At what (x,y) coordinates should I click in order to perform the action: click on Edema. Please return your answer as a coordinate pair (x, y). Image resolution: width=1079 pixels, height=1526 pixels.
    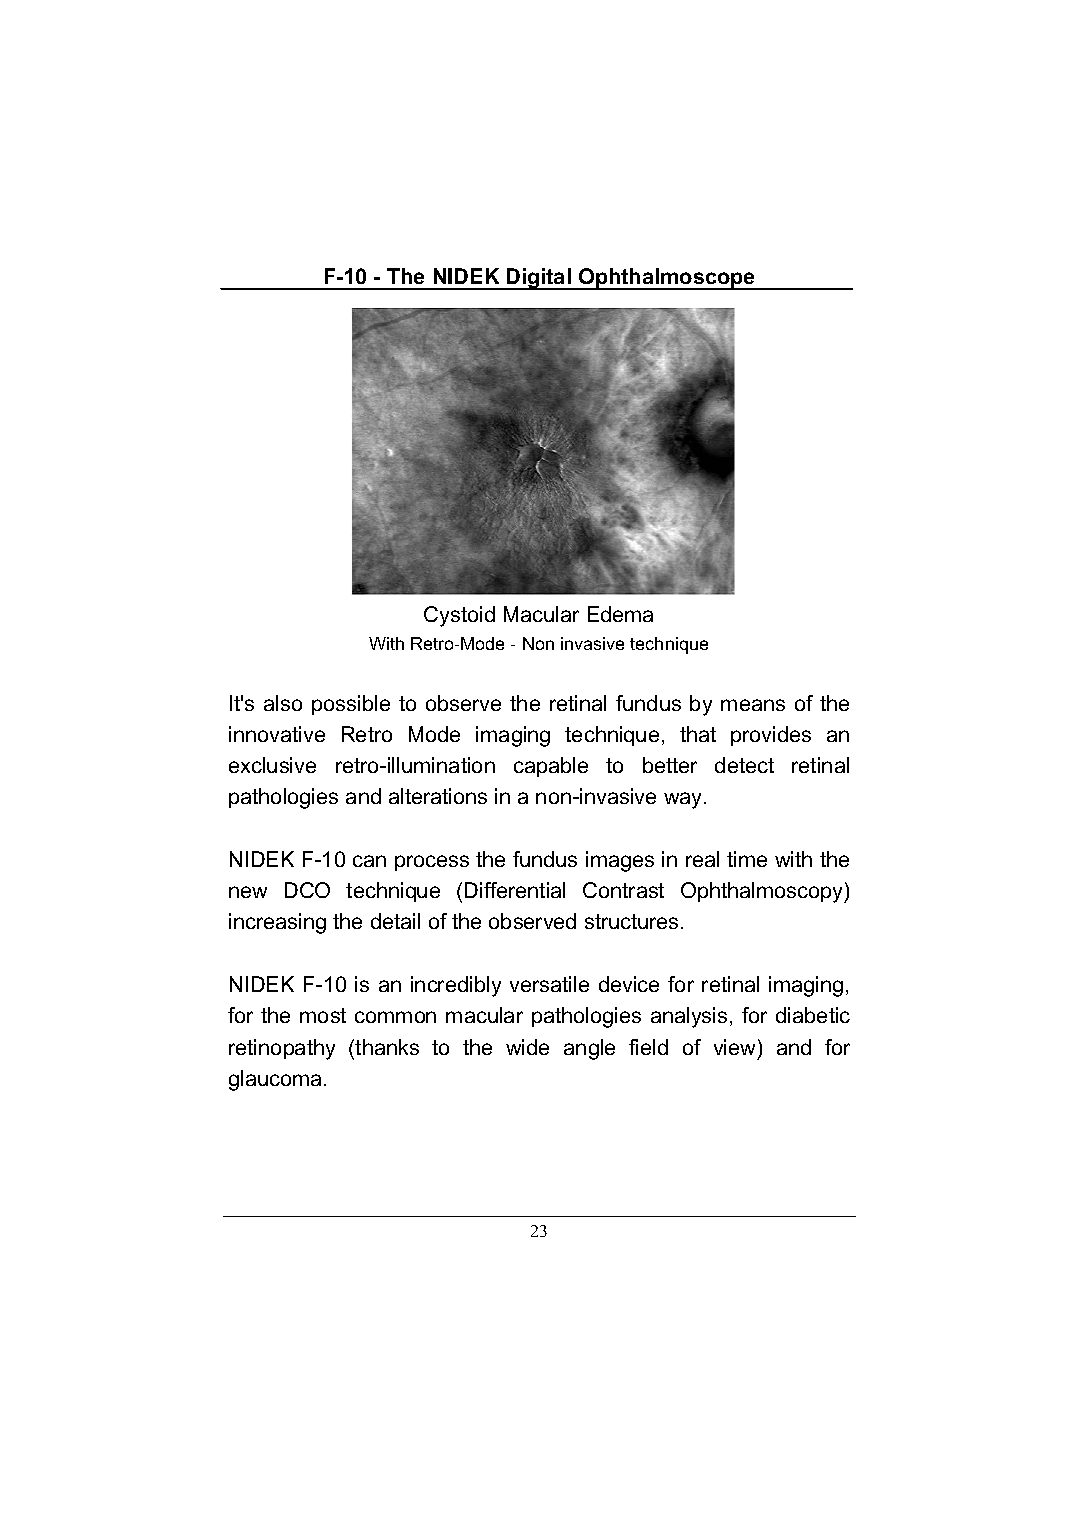
    Looking at the image, I should click on (620, 614).
